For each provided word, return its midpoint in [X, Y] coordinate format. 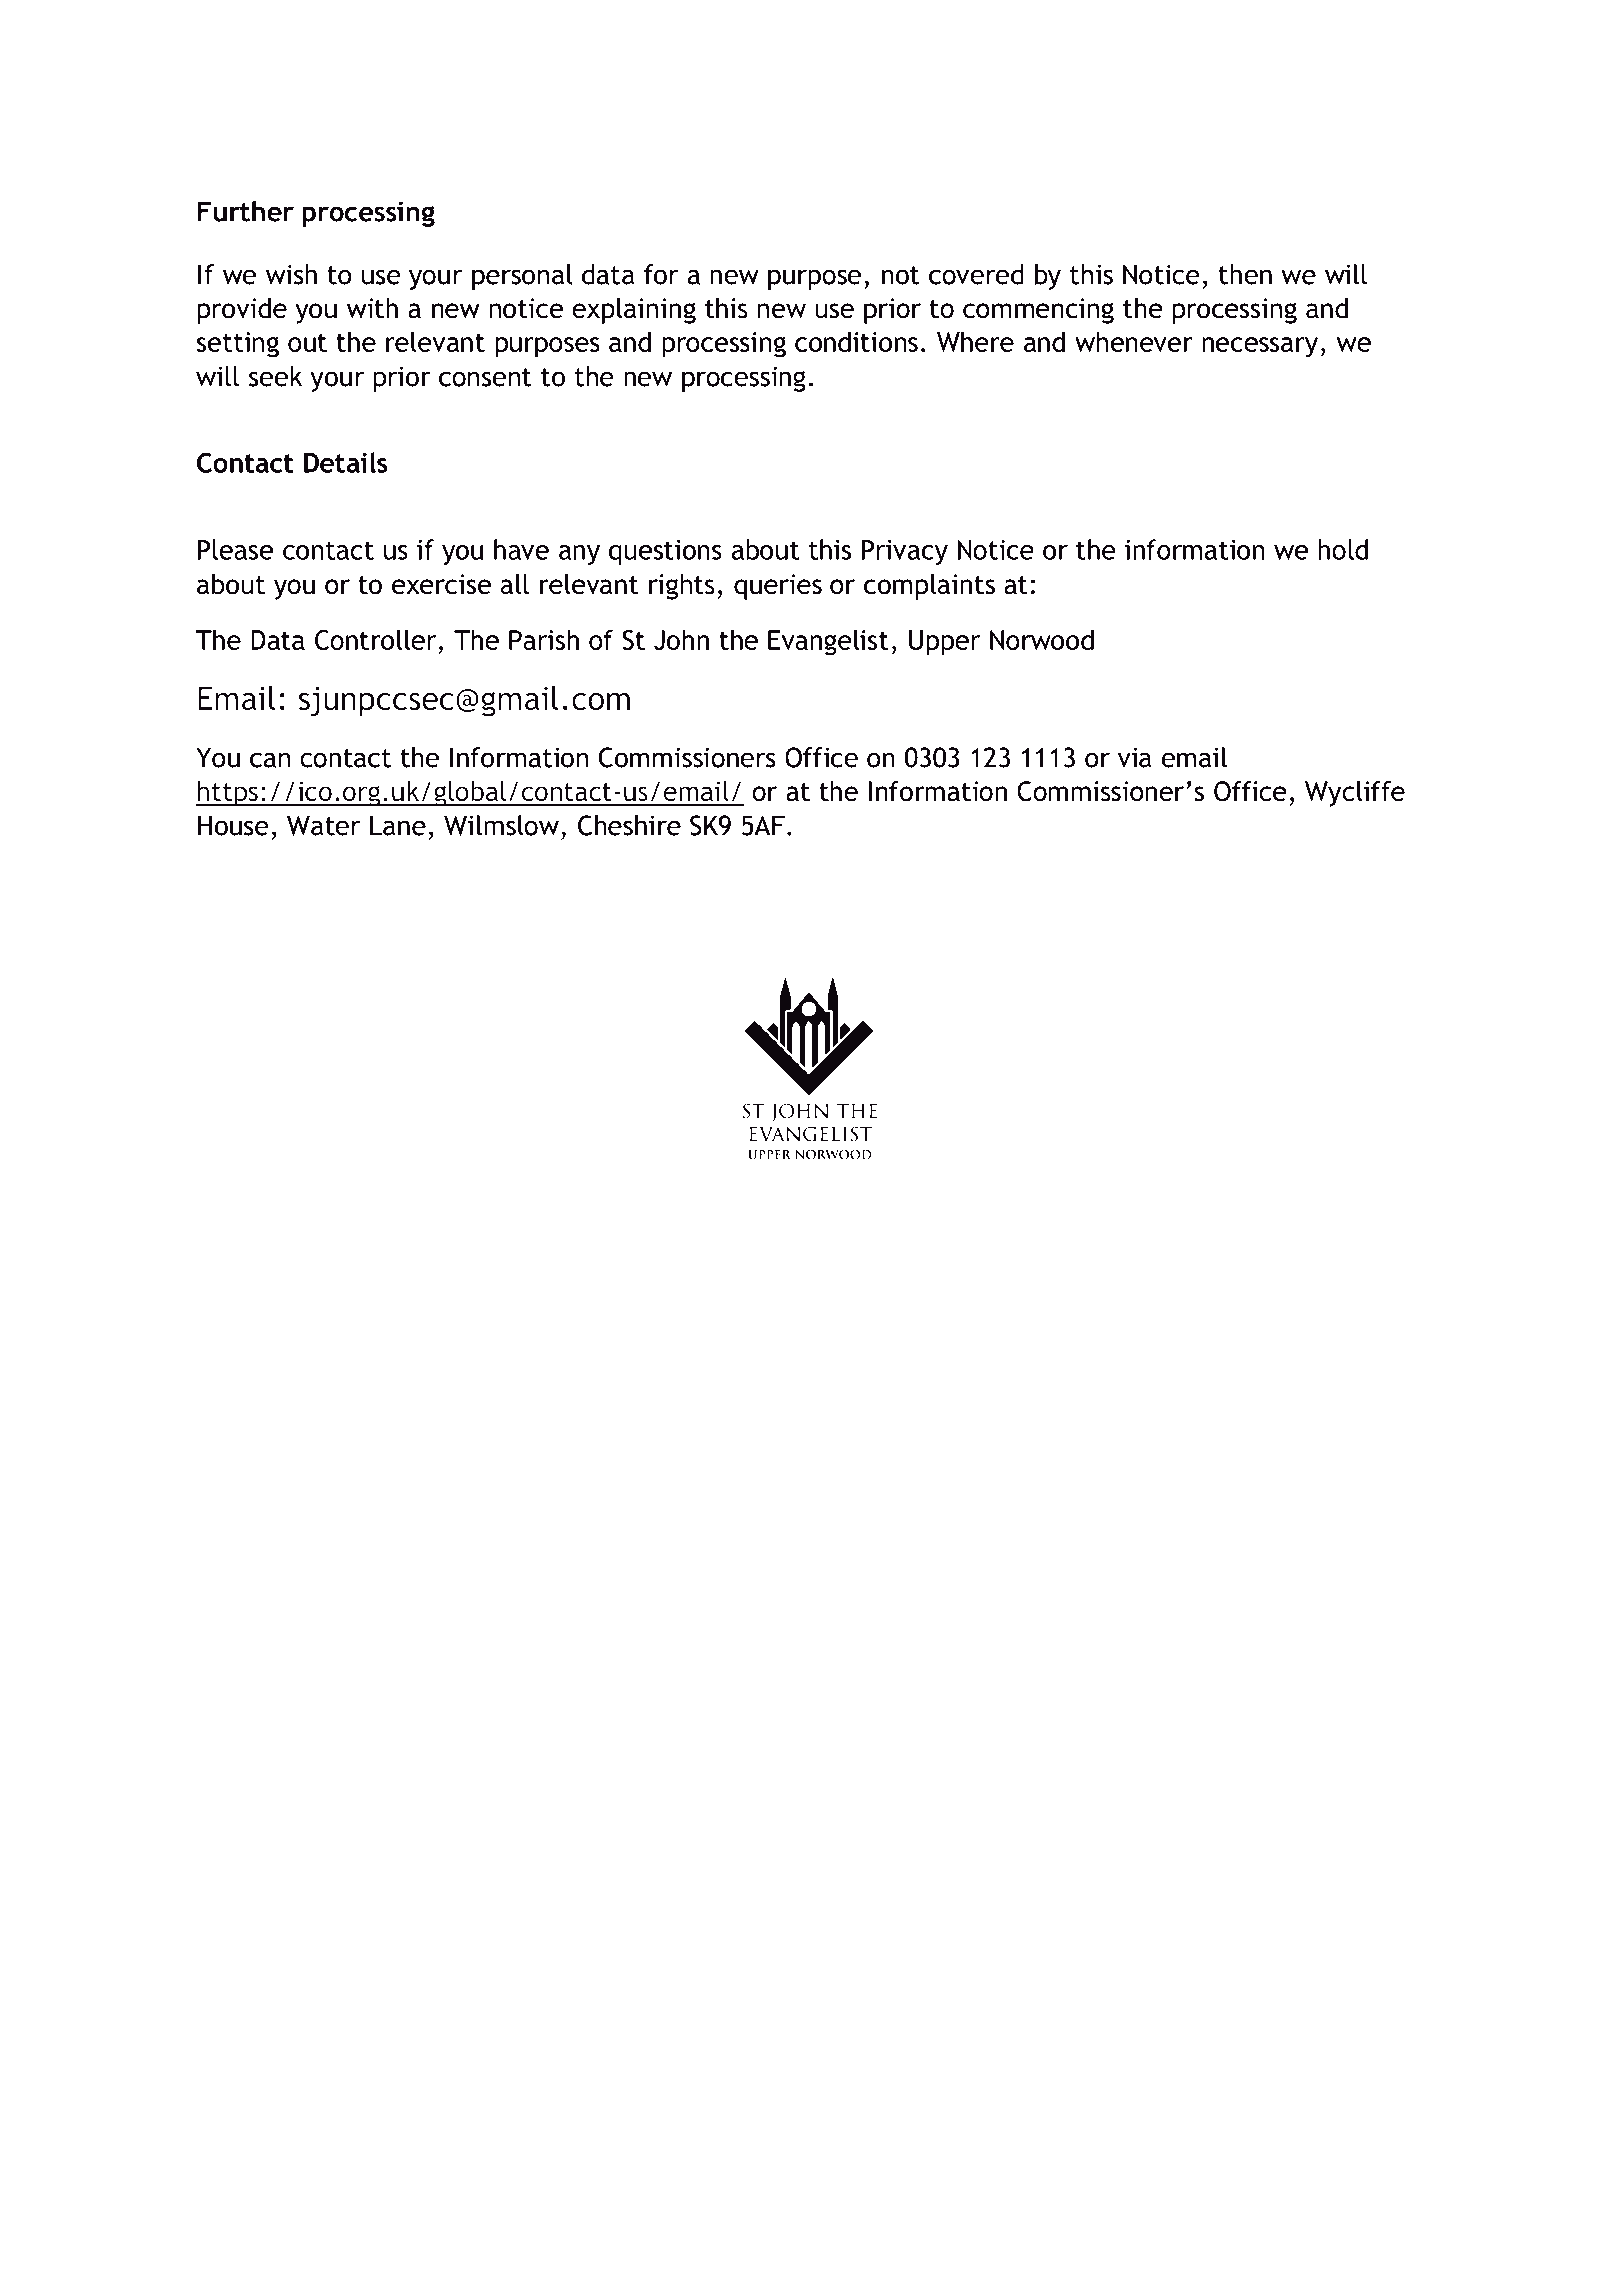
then [1245, 274]
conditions [856, 341]
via [1135, 757]
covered [976, 274]
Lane [398, 825]
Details [346, 462]
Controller [375, 639]
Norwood [1042, 639]
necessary [1261, 347]
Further [246, 211]
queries [778, 587]
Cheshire [629, 825]
